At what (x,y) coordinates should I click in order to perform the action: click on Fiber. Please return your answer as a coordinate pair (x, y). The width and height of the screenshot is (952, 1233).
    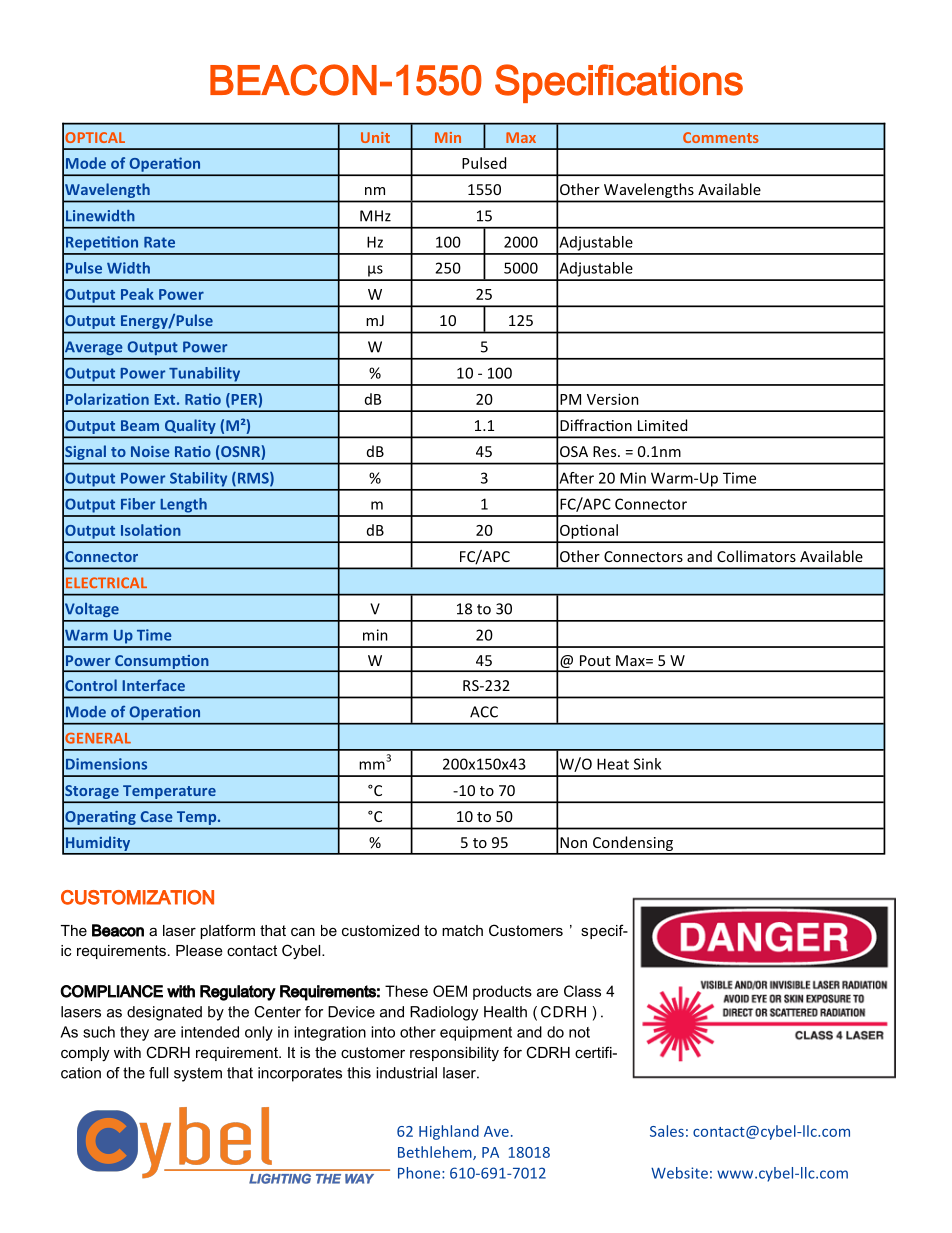
    Looking at the image, I should click on (138, 504).
